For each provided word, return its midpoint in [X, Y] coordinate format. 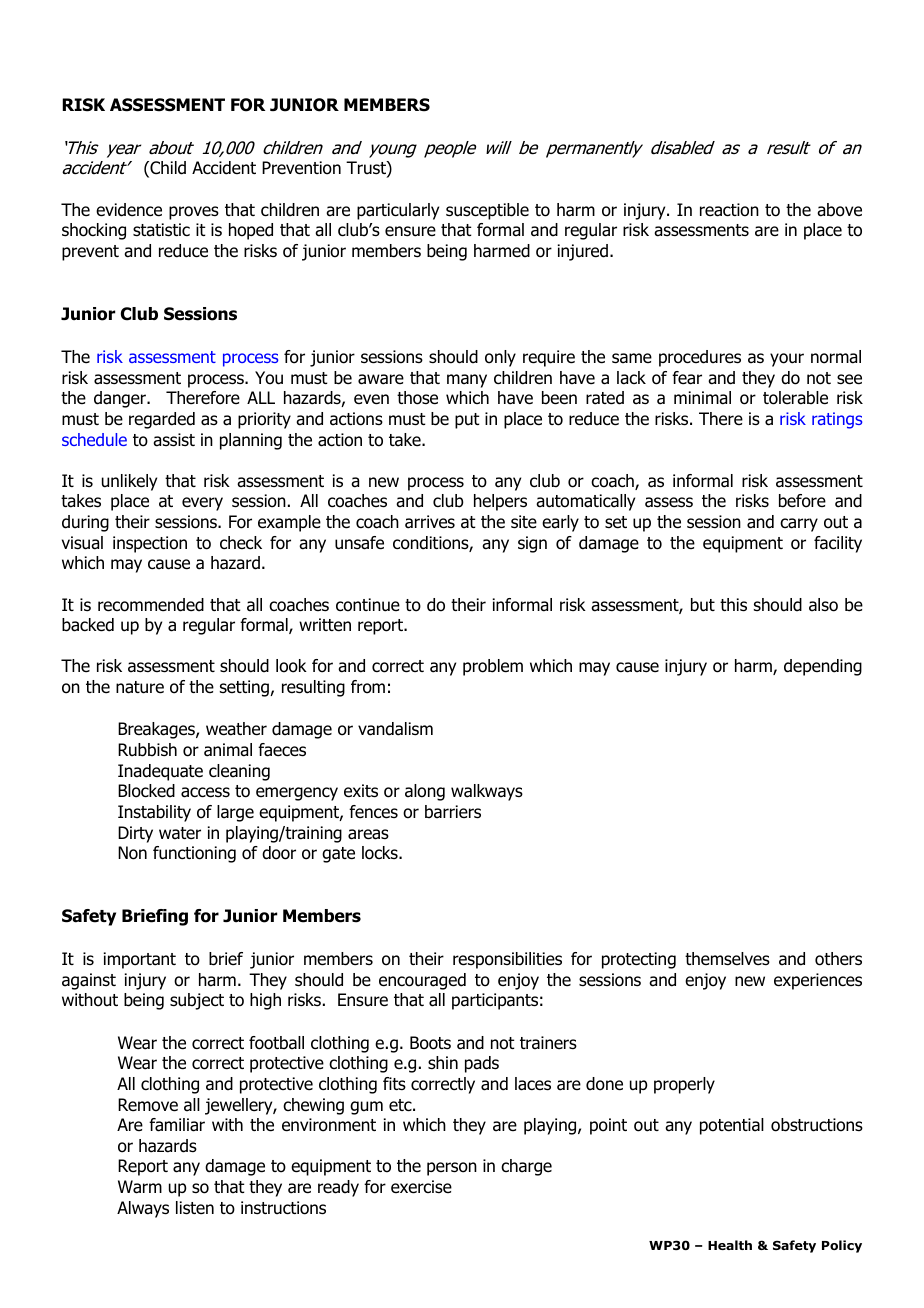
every [202, 504]
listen [195, 1208]
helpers [500, 502]
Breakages [157, 730]
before [802, 501]
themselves [727, 959]
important [140, 960]
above [839, 210]
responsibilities [507, 960]
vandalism [395, 729]
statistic [161, 230]
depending [823, 667]
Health [730, 1245]
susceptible [487, 211]
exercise [421, 1187]
